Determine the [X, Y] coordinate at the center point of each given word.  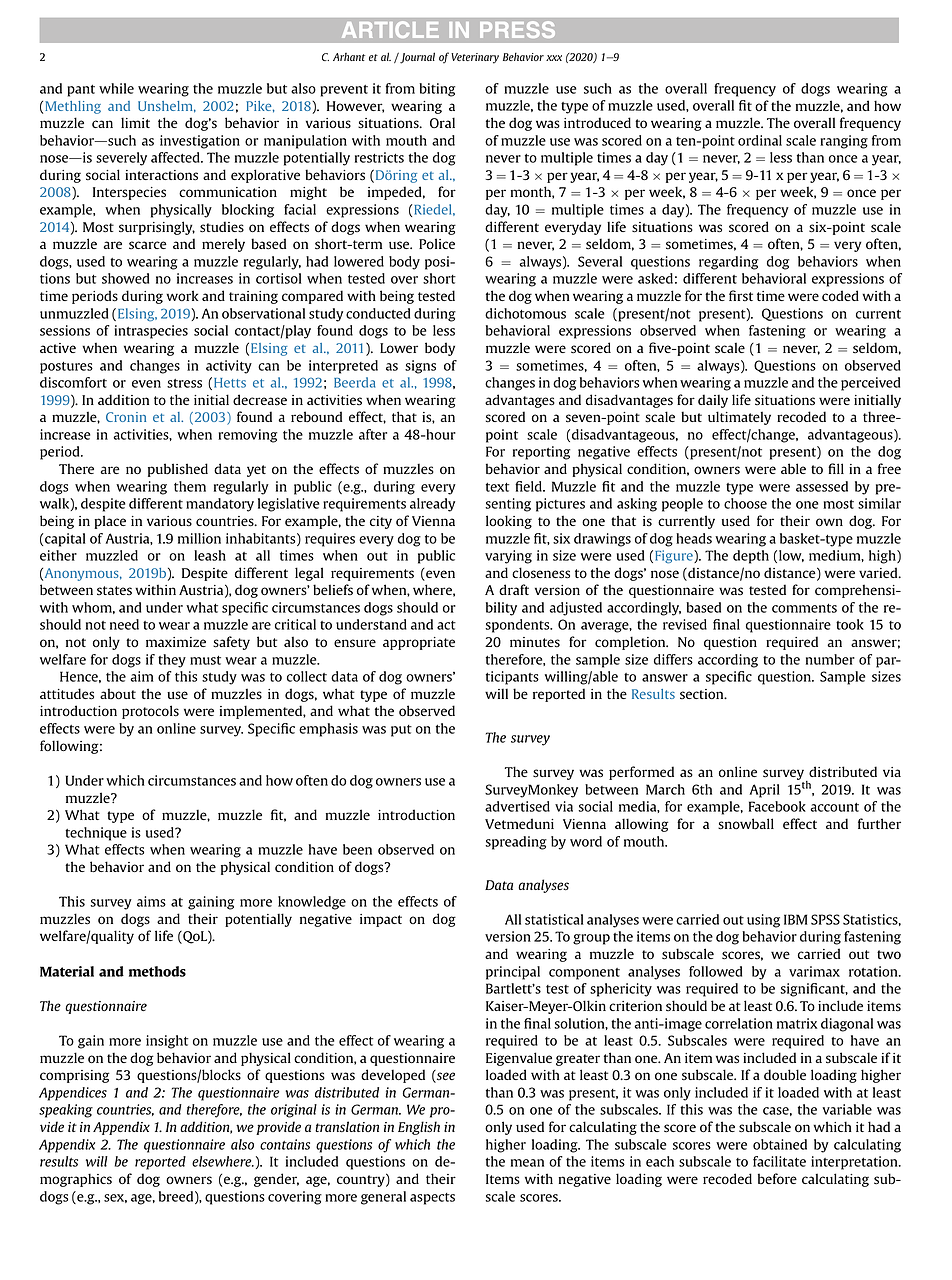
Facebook [777, 806]
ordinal [760, 140]
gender [276, 1180]
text [497, 487]
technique [96, 834]
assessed [822, 486]
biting [437, 90]
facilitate [779, 1161]
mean [527, 1163]
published [178, 470]
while [116, 88]
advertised [517, 806]
